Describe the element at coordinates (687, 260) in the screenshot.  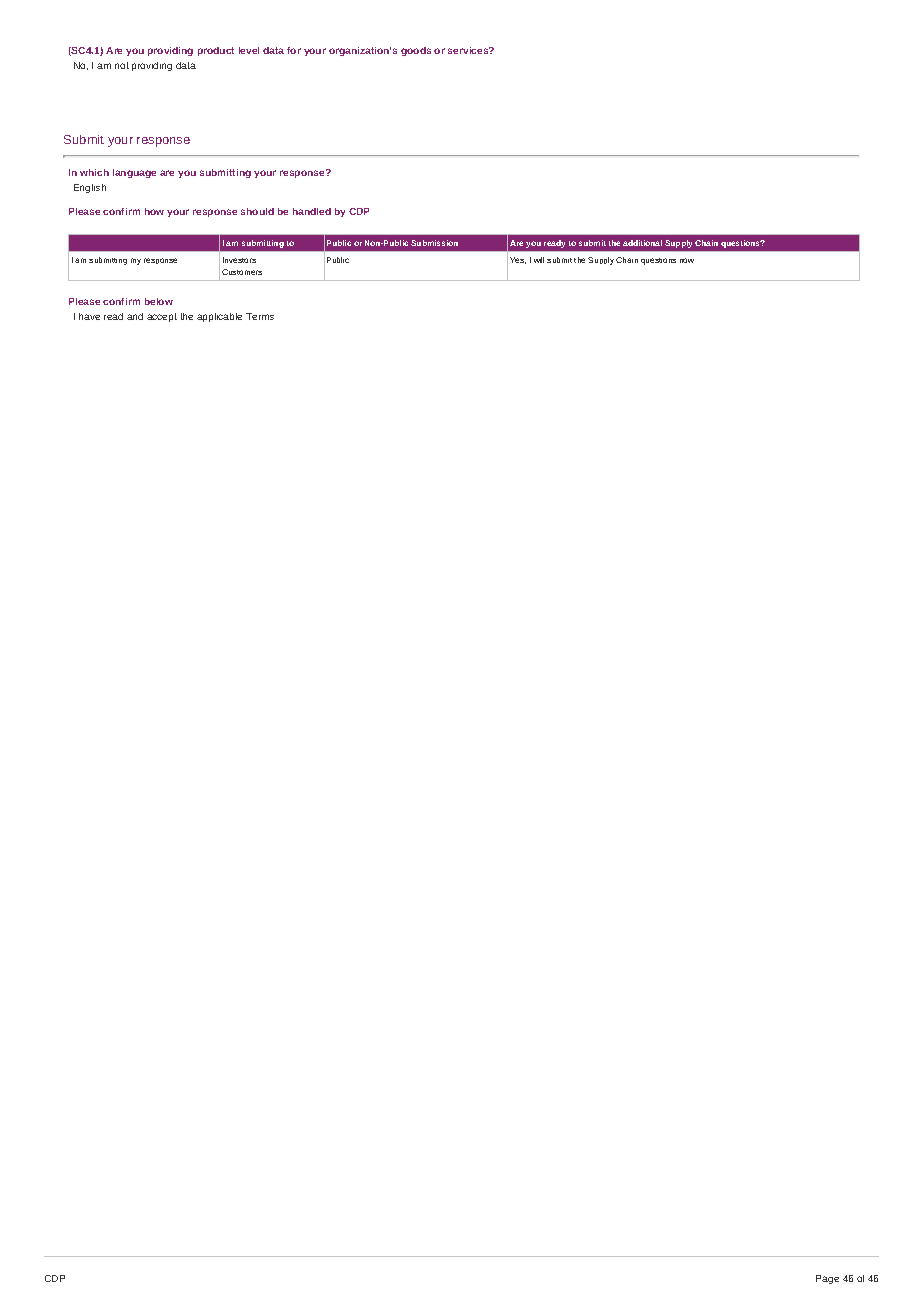
I see `now` at that location.
